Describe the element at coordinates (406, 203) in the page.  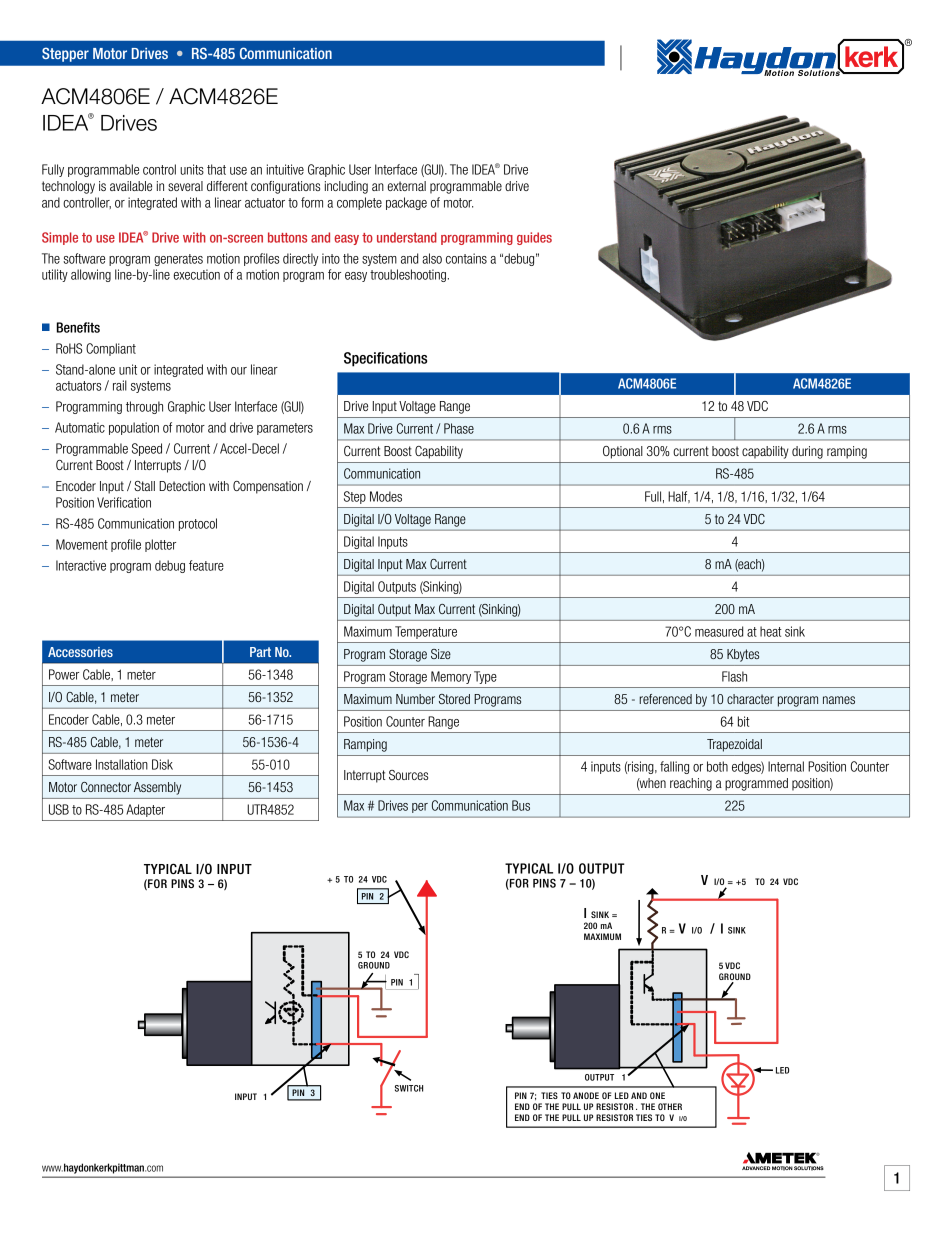
I see `package` at that location.
